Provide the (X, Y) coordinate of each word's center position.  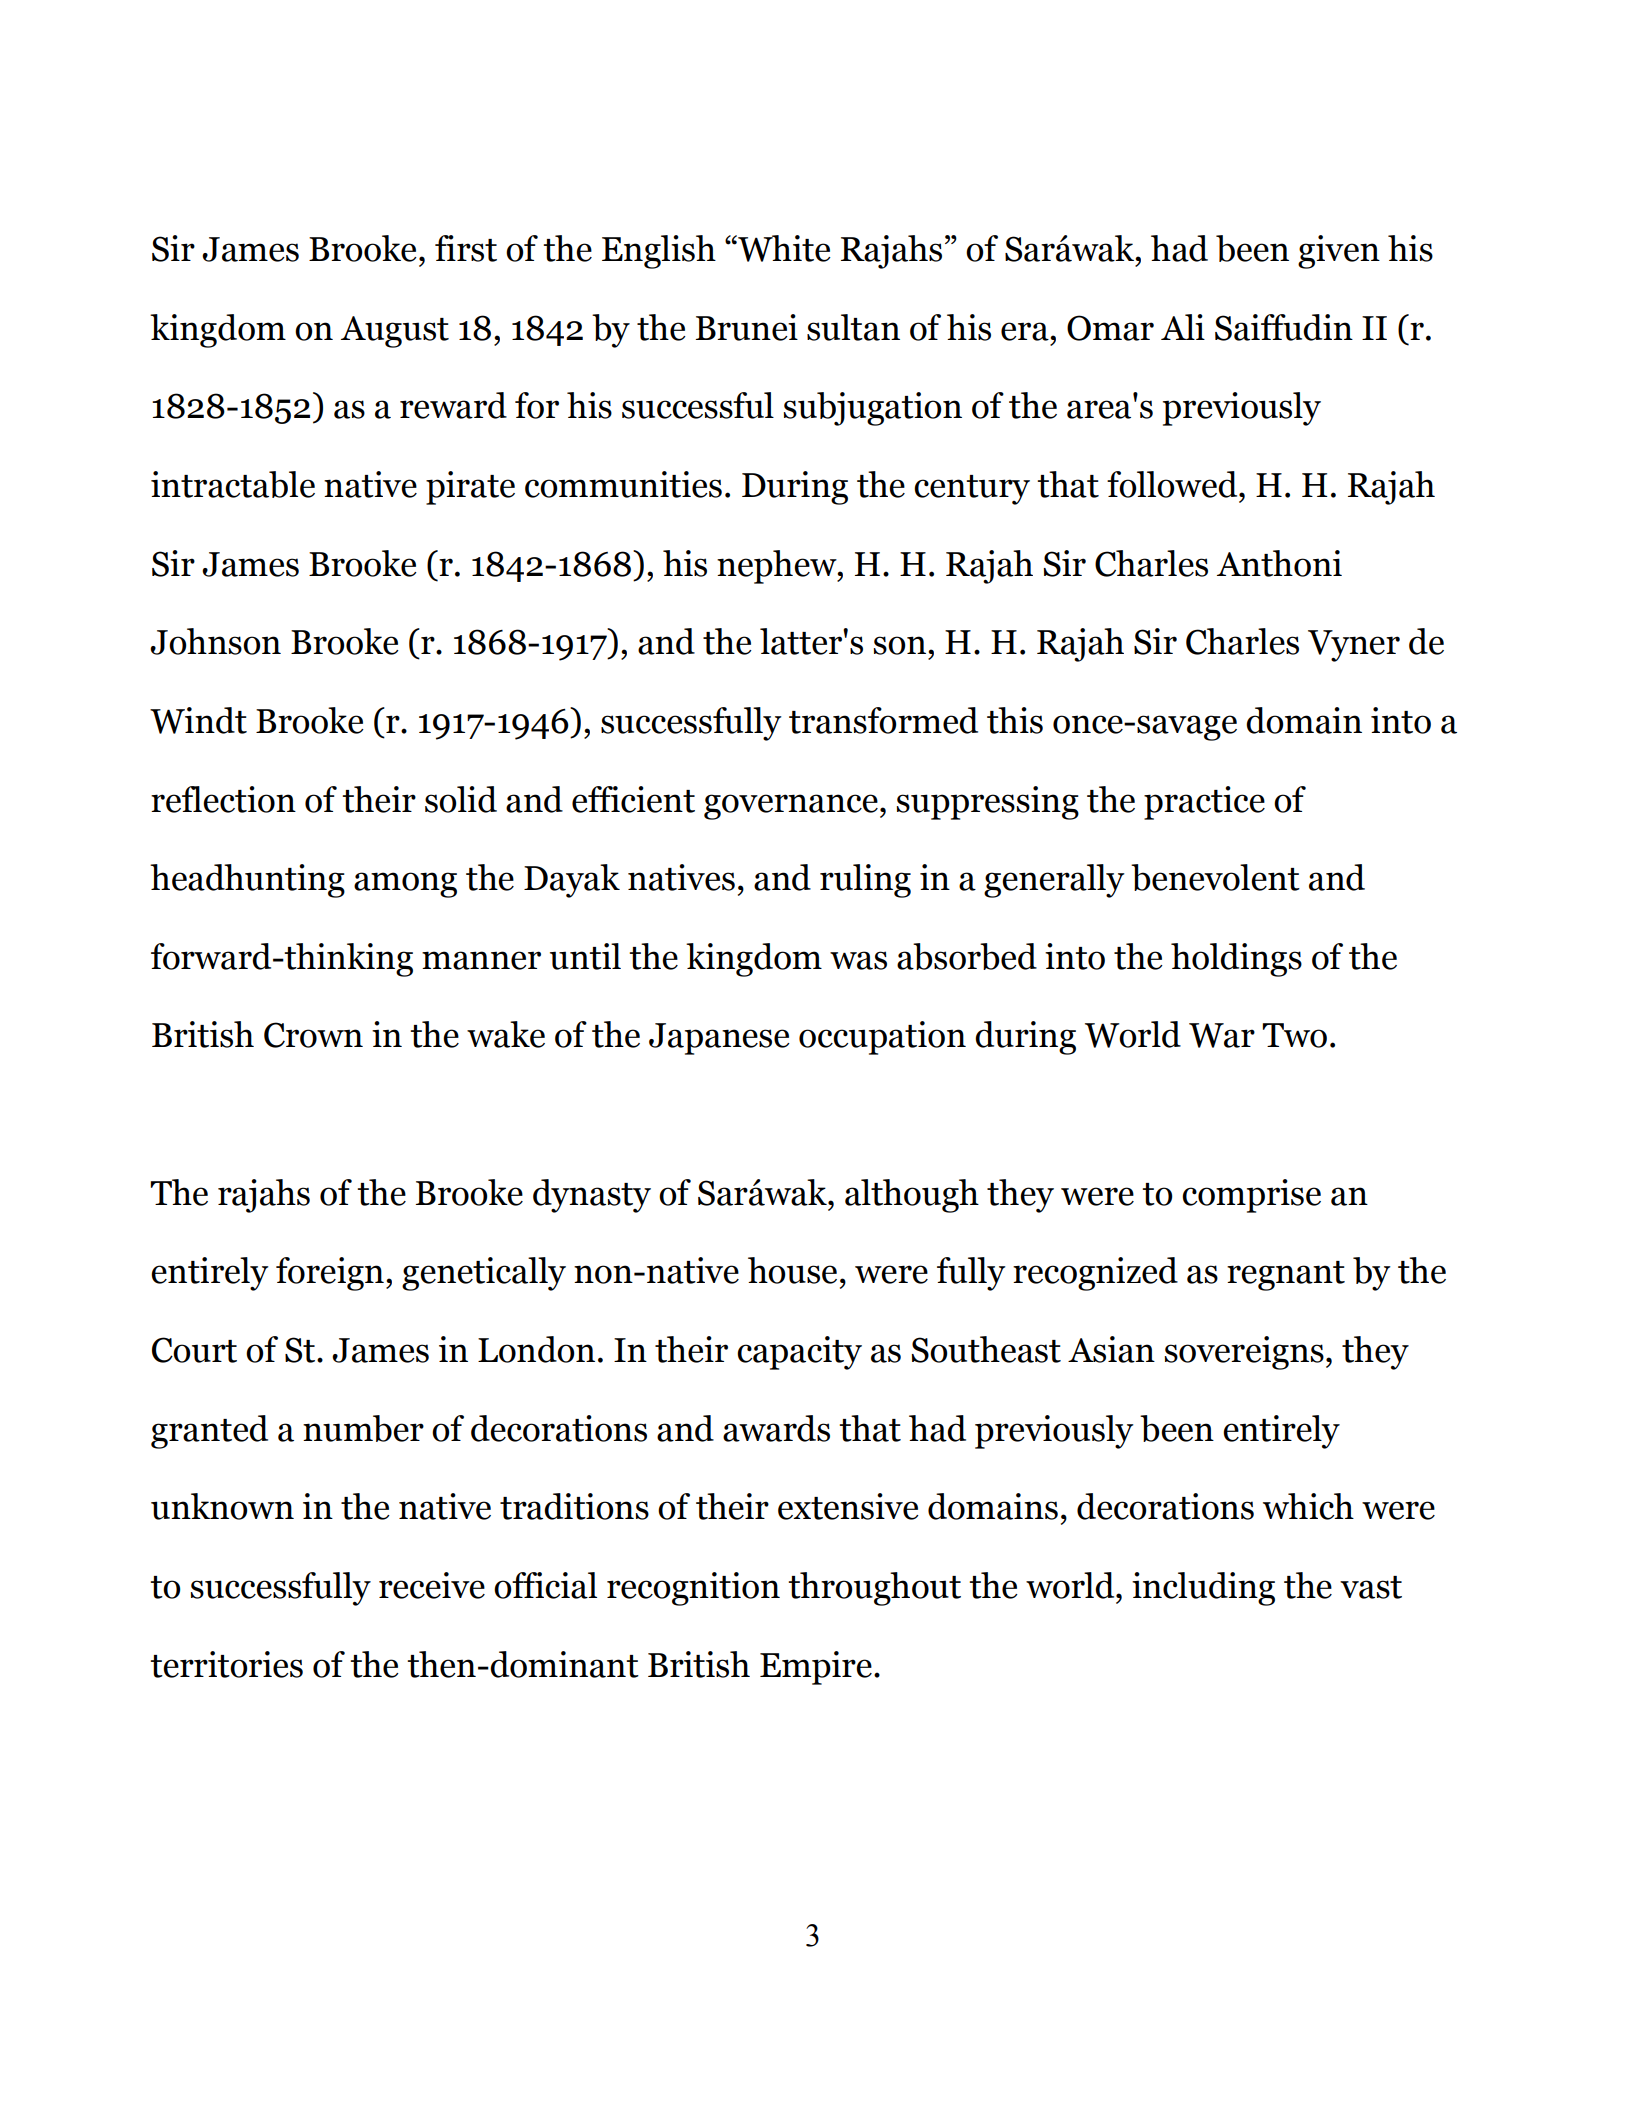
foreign (330, 1274)
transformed (883, 720)
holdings (1236, 960)
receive (432, 1585)
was (858, 960)
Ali (1183, 327)
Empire (816, 1668)
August (395, 332)
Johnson (215, 641)
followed (1173, 484)
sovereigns (1244, 1353)
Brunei (747, 327)
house (792, 1270)
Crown (313, 1035)
